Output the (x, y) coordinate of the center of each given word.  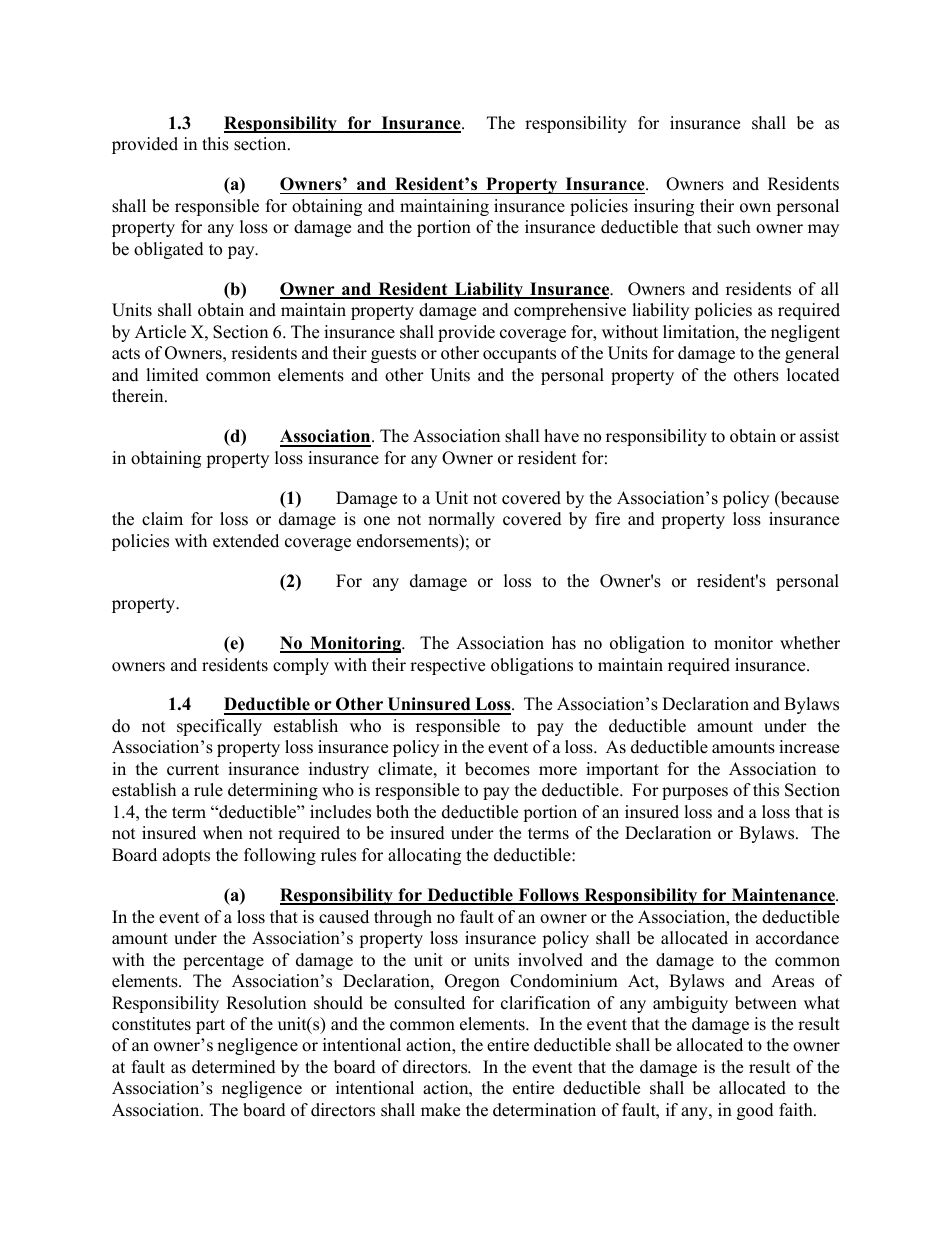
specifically (219, 727)
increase (809, 747)
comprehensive (570, 311)
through (403, 918)
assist (819, 436)
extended (246, 541)
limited (172, 375)
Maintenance (783, 896)
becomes (497, 769)
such (734, 227)
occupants (519, 355)
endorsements (409, 542)
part (210, 1026)
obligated (169, 250)
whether (810, 643)
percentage (223, 962)
